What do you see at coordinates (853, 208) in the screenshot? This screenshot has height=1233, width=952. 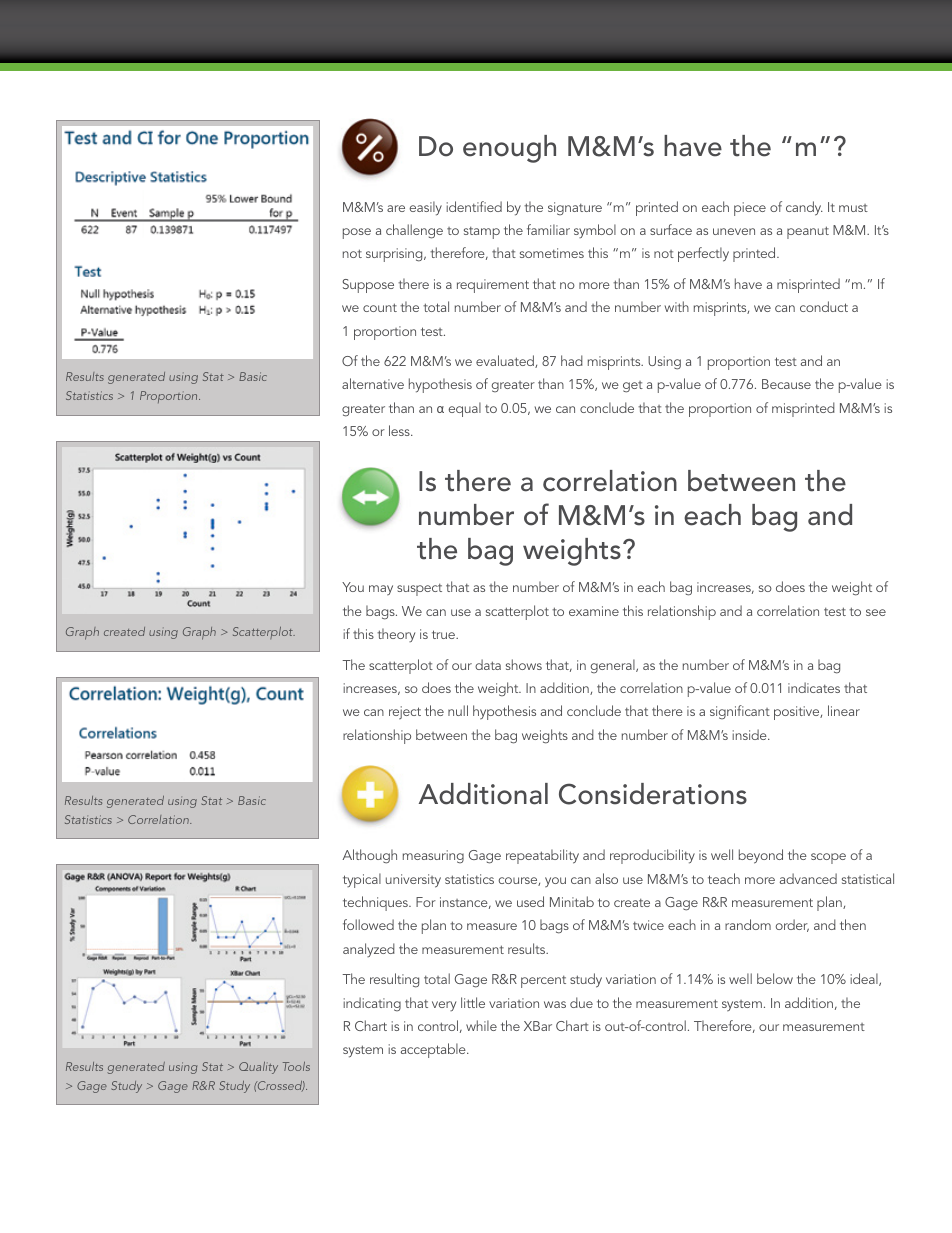 I see `must` at bounding box center [853, 208].
